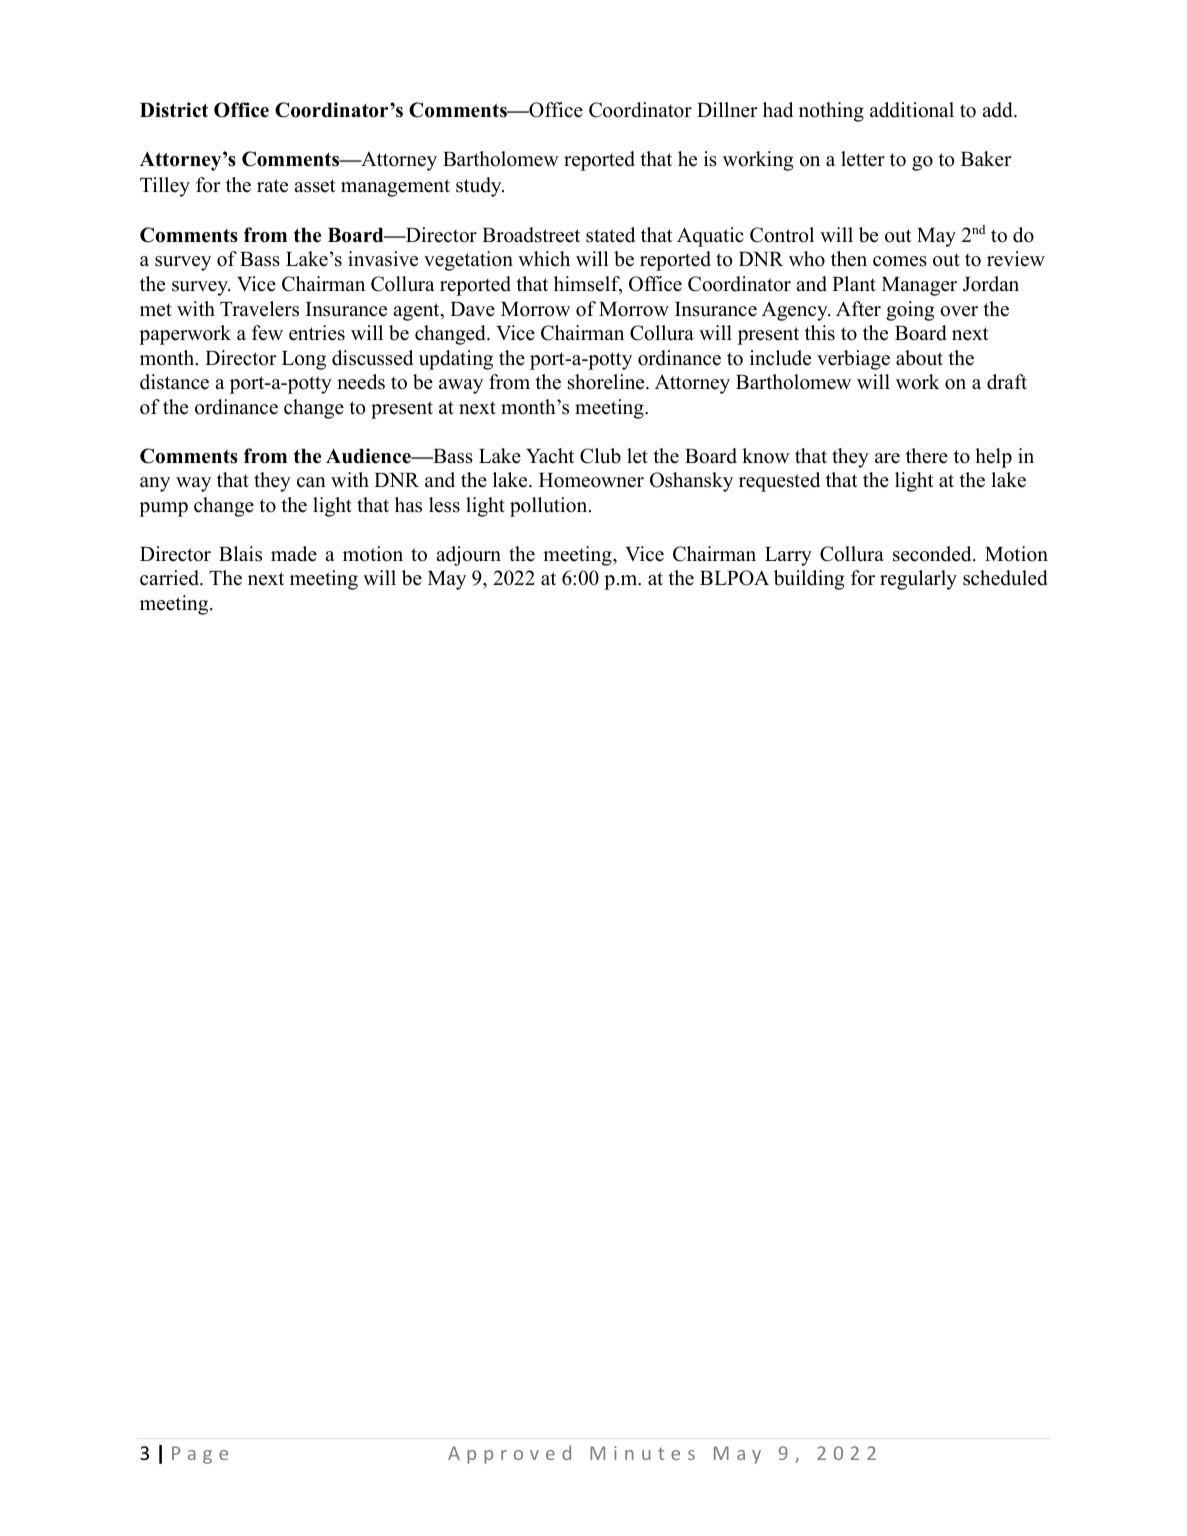 The height and width of the page is (1536, 1187). What do you see at coordinates (912, 110) in the page?
I see `additional` at bounding box center [912, 110].
